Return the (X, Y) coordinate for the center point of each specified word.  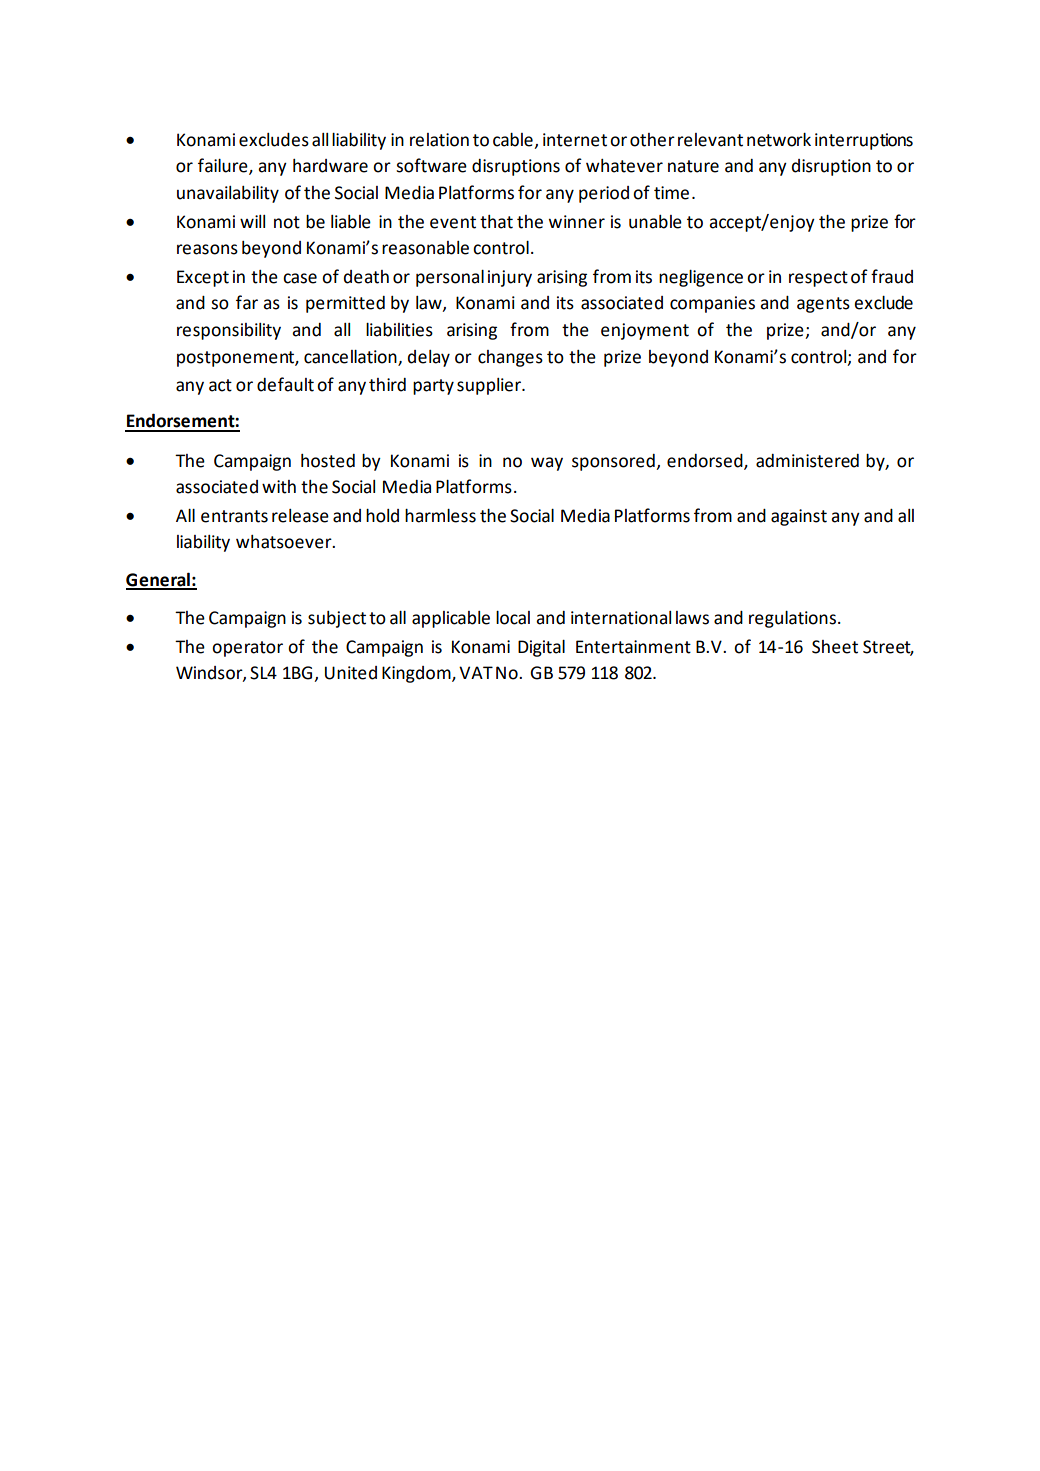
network (779, 140)
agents (823, 305)
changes (510, 358)
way (547, 464)
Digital (541, 648)
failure (224, 166)
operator (247, 649)
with (279, 487)
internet (575, 140)
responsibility (229, 331)
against (799, 517)
